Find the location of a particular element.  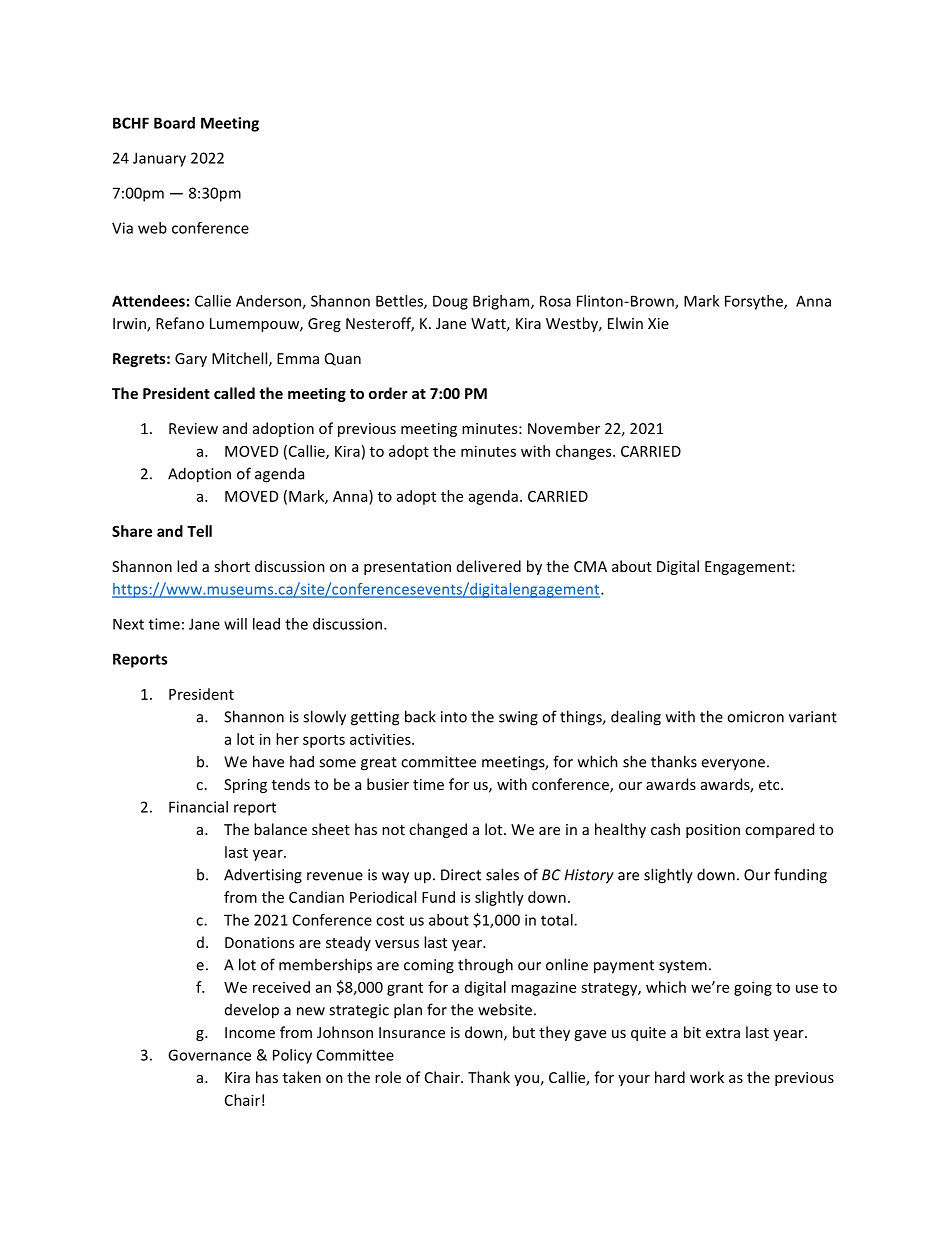

will is located at coordinates (235, 624).
